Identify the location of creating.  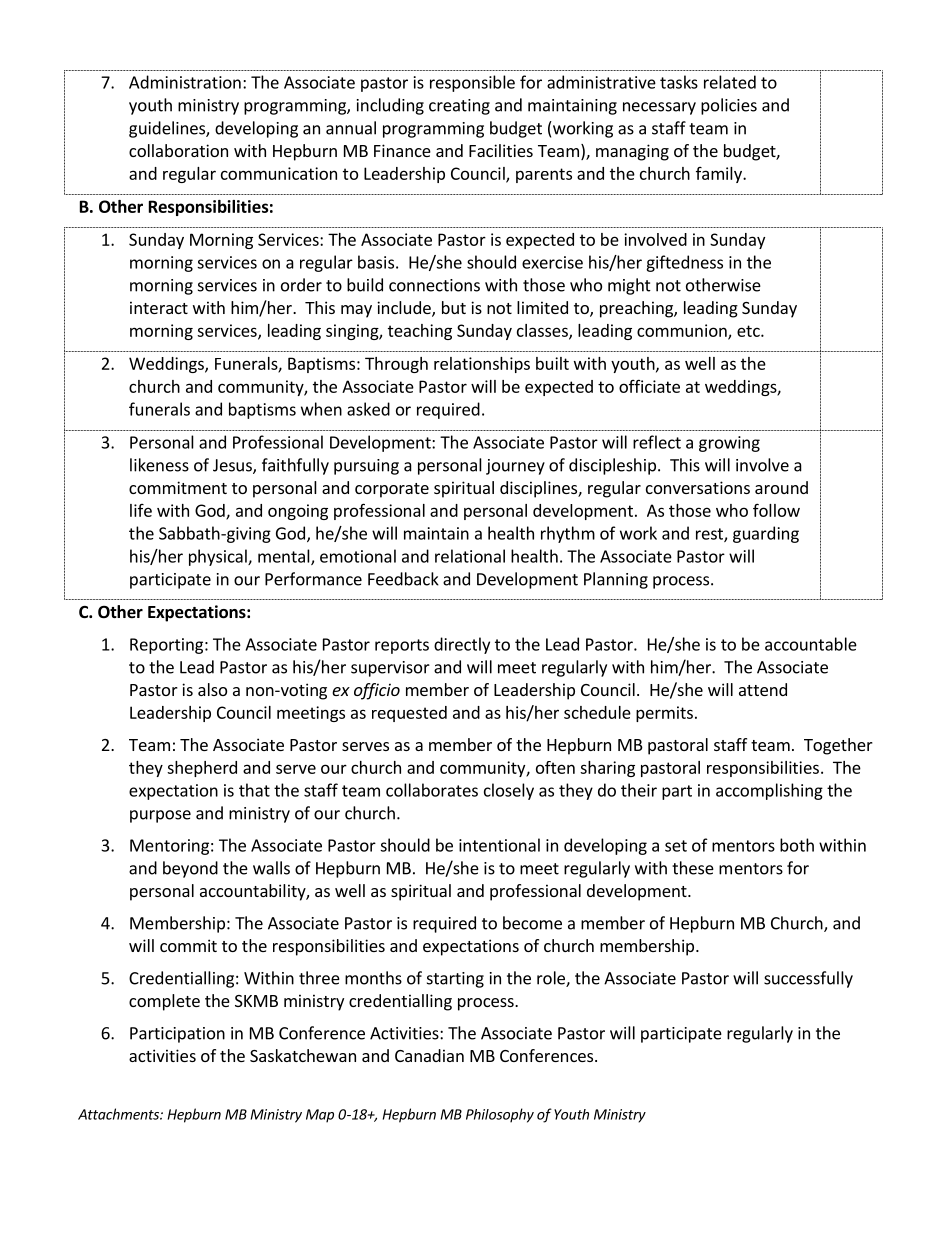
(459, 107).
